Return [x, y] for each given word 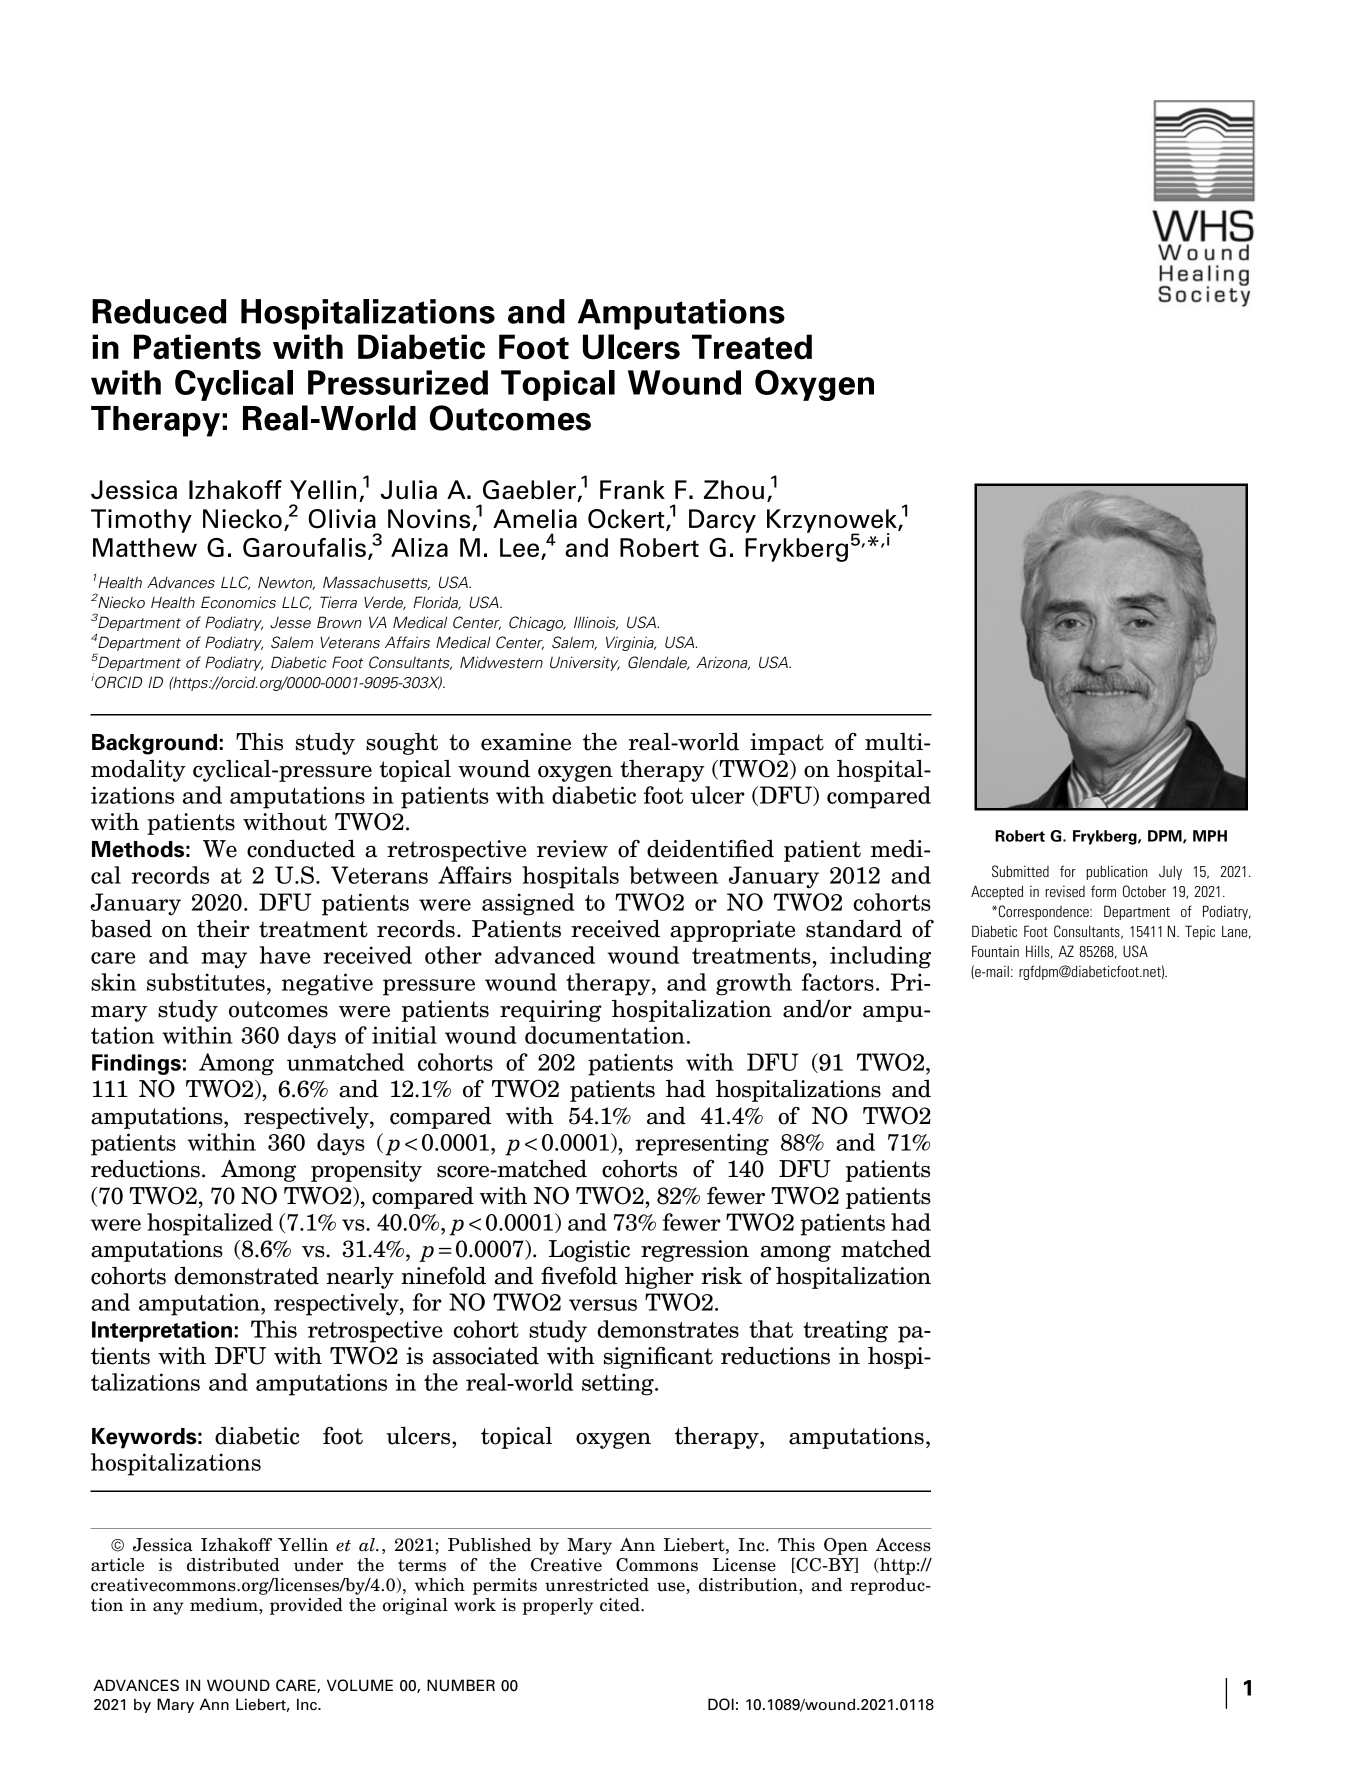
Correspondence [1045, 912]
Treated [752, 347]
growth [754, 984]
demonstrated [246, 1276]
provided [306, 1606]
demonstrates [668, 1329]
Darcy [722, 521]
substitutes [206, 982]
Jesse [290, 623]
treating [845, 1331]
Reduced [159, 311]
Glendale [659, 663]
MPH [1210, 836]
